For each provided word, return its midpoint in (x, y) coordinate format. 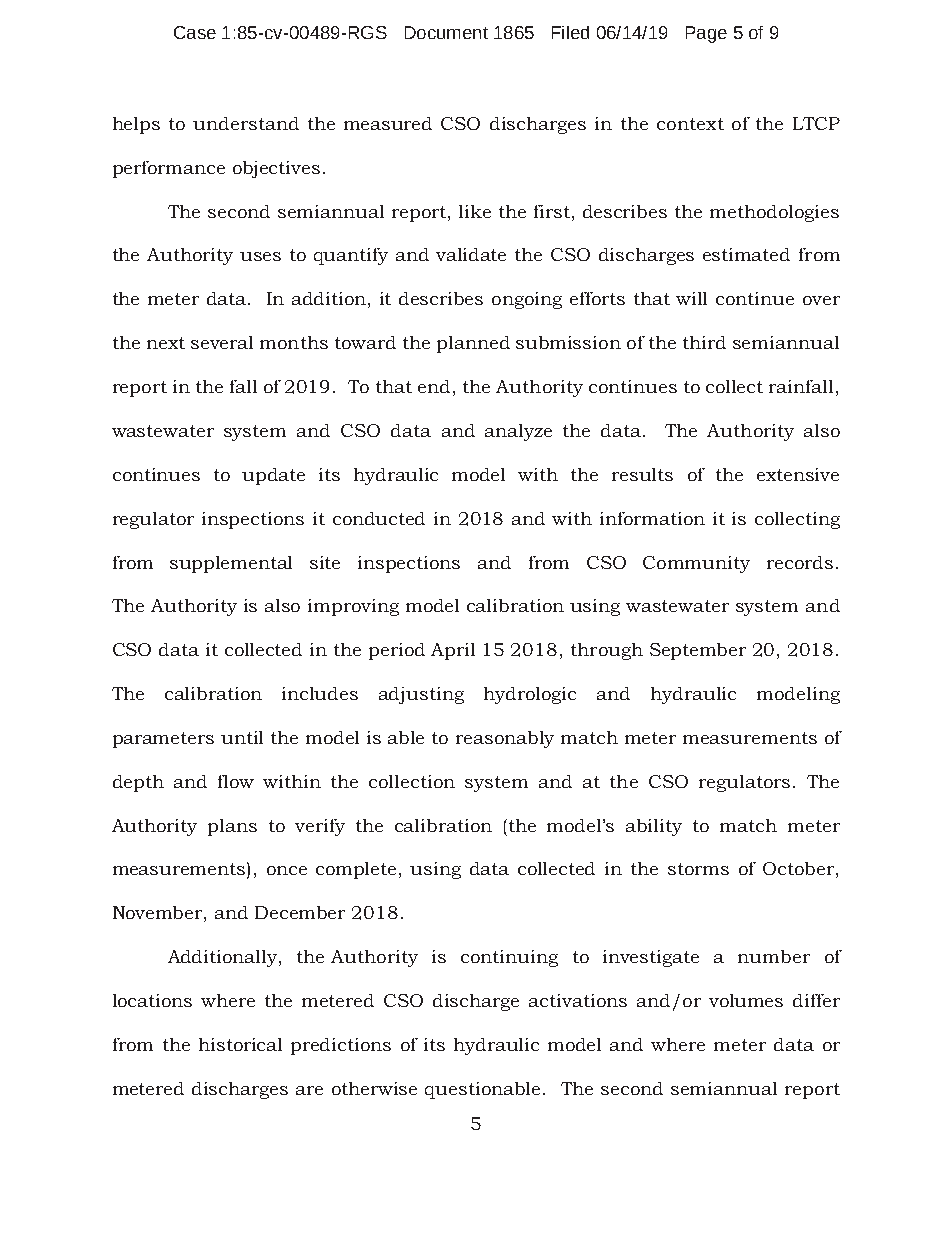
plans (232, 827)
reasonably (505, 739)
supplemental (231, 564)
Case (195, 32)
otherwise (374, 1088)
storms (698, 869)
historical (240, 1044)
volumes (746, 1000)
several (222, 342)
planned (473, 344)
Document (446, 32)
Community (696, 564)
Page (706, 34)
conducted (379, 518)
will (691, 298)
